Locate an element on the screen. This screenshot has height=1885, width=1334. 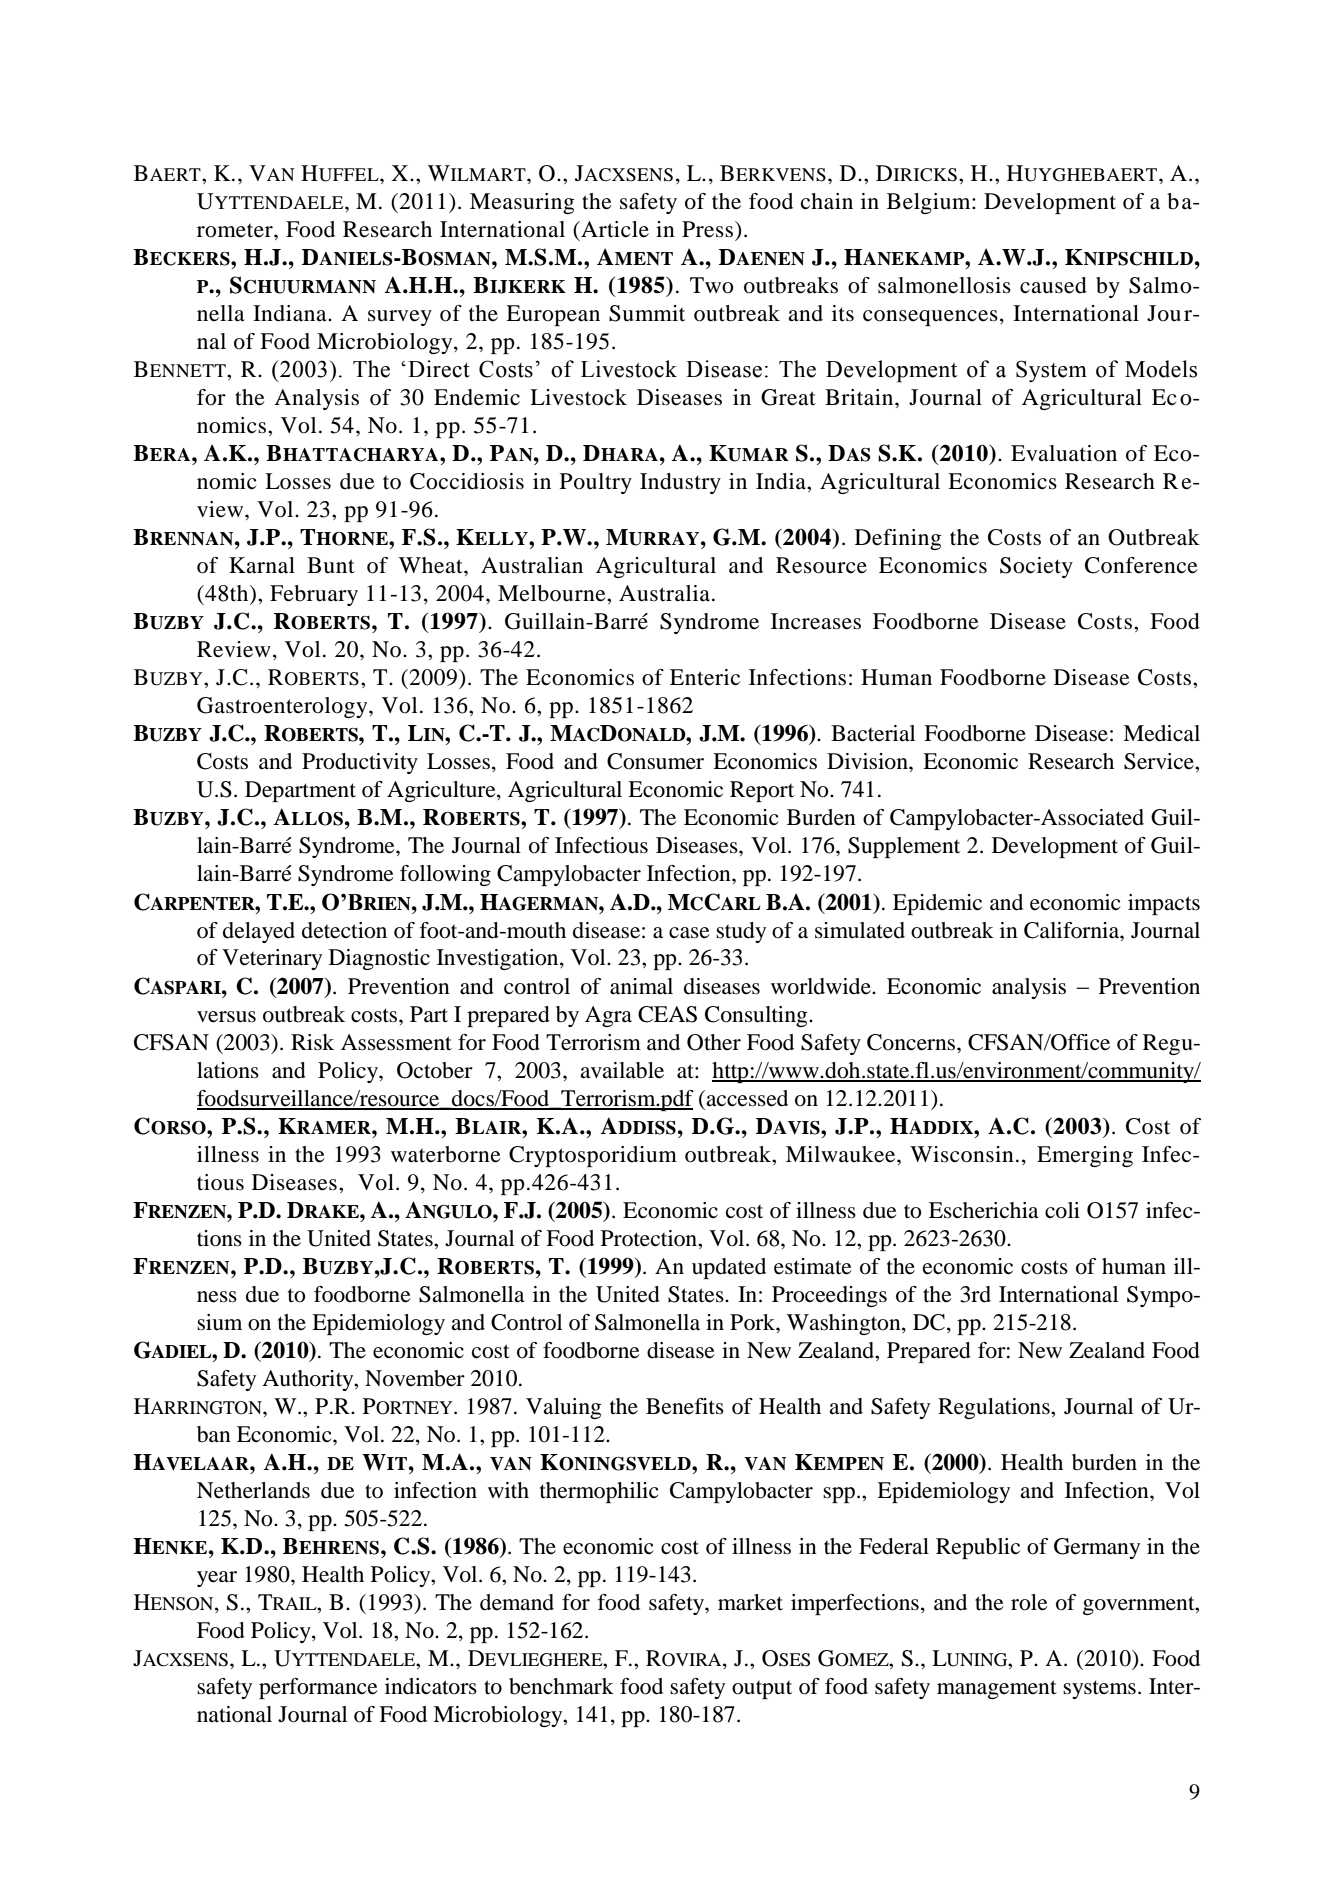
updated is located at coordinates (729, 1268).
